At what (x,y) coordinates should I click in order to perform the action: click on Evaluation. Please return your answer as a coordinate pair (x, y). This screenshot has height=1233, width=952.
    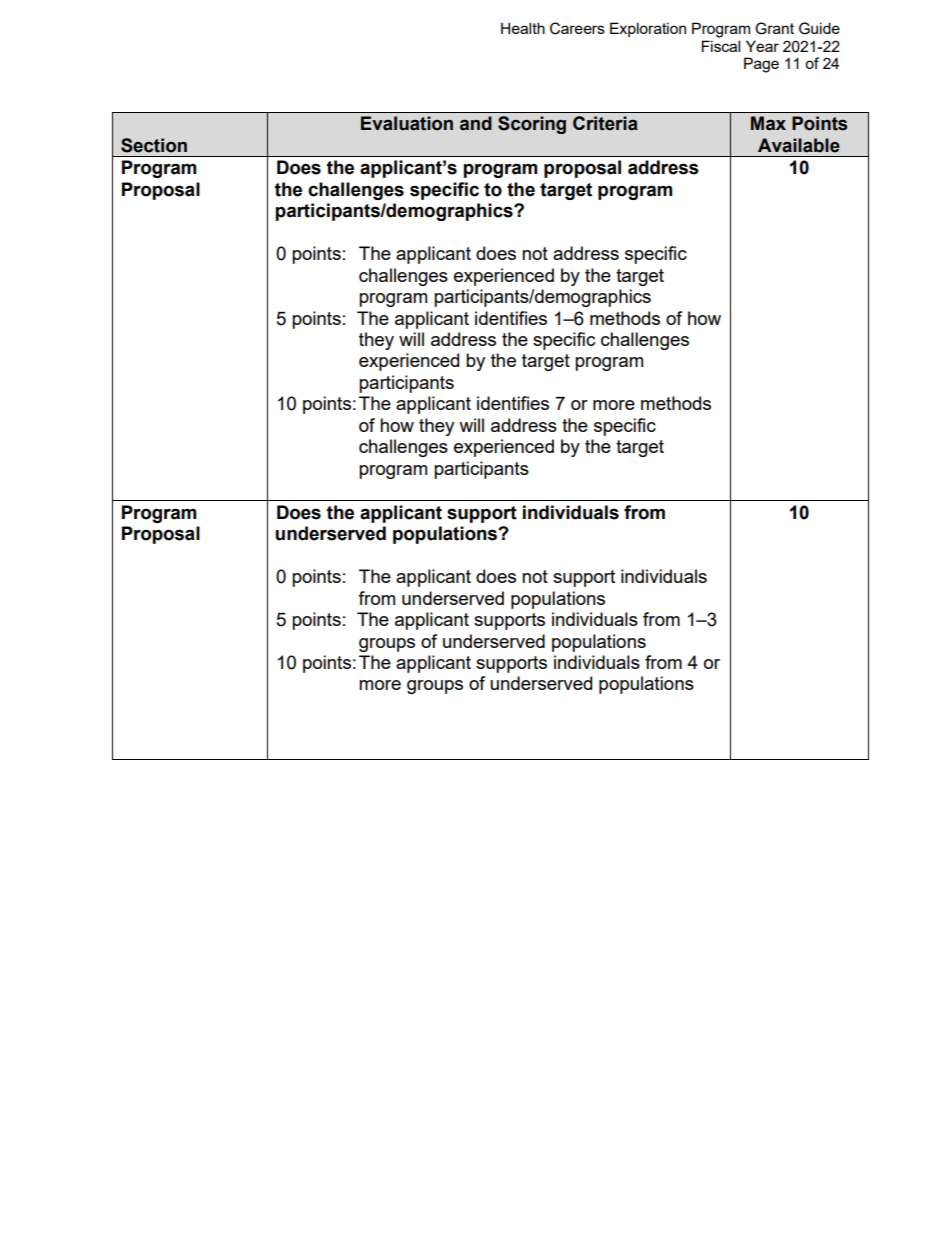
    Looking at the image, I should click on (407, 123).
